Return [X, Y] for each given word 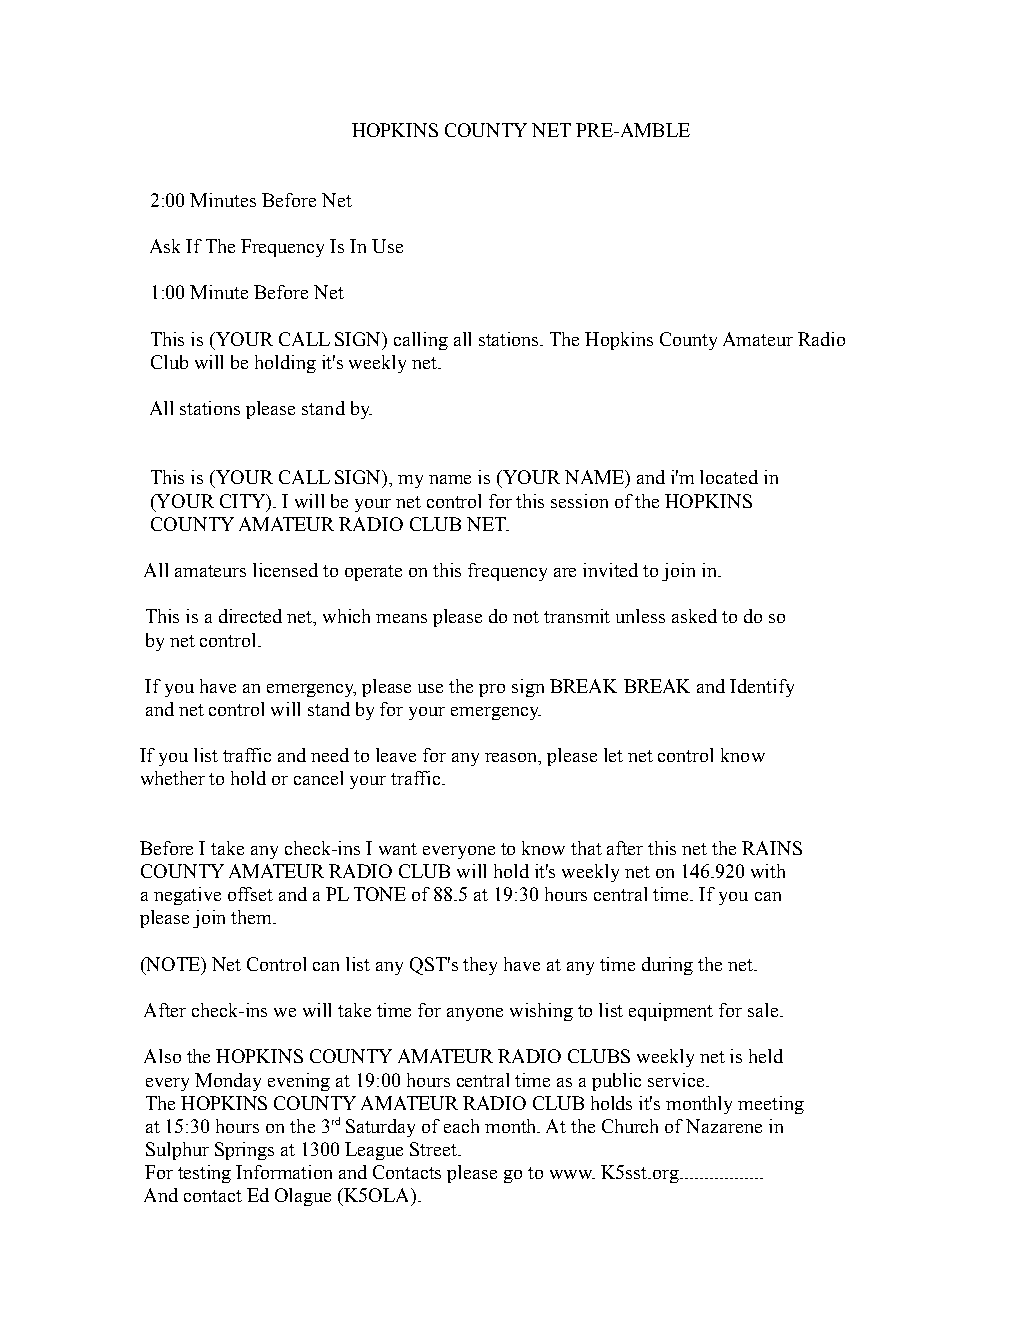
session [579, 501]
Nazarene [724, 1126]
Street [435, 1149]
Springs [244, 1151]
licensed [285, 570]
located [729, 477]
